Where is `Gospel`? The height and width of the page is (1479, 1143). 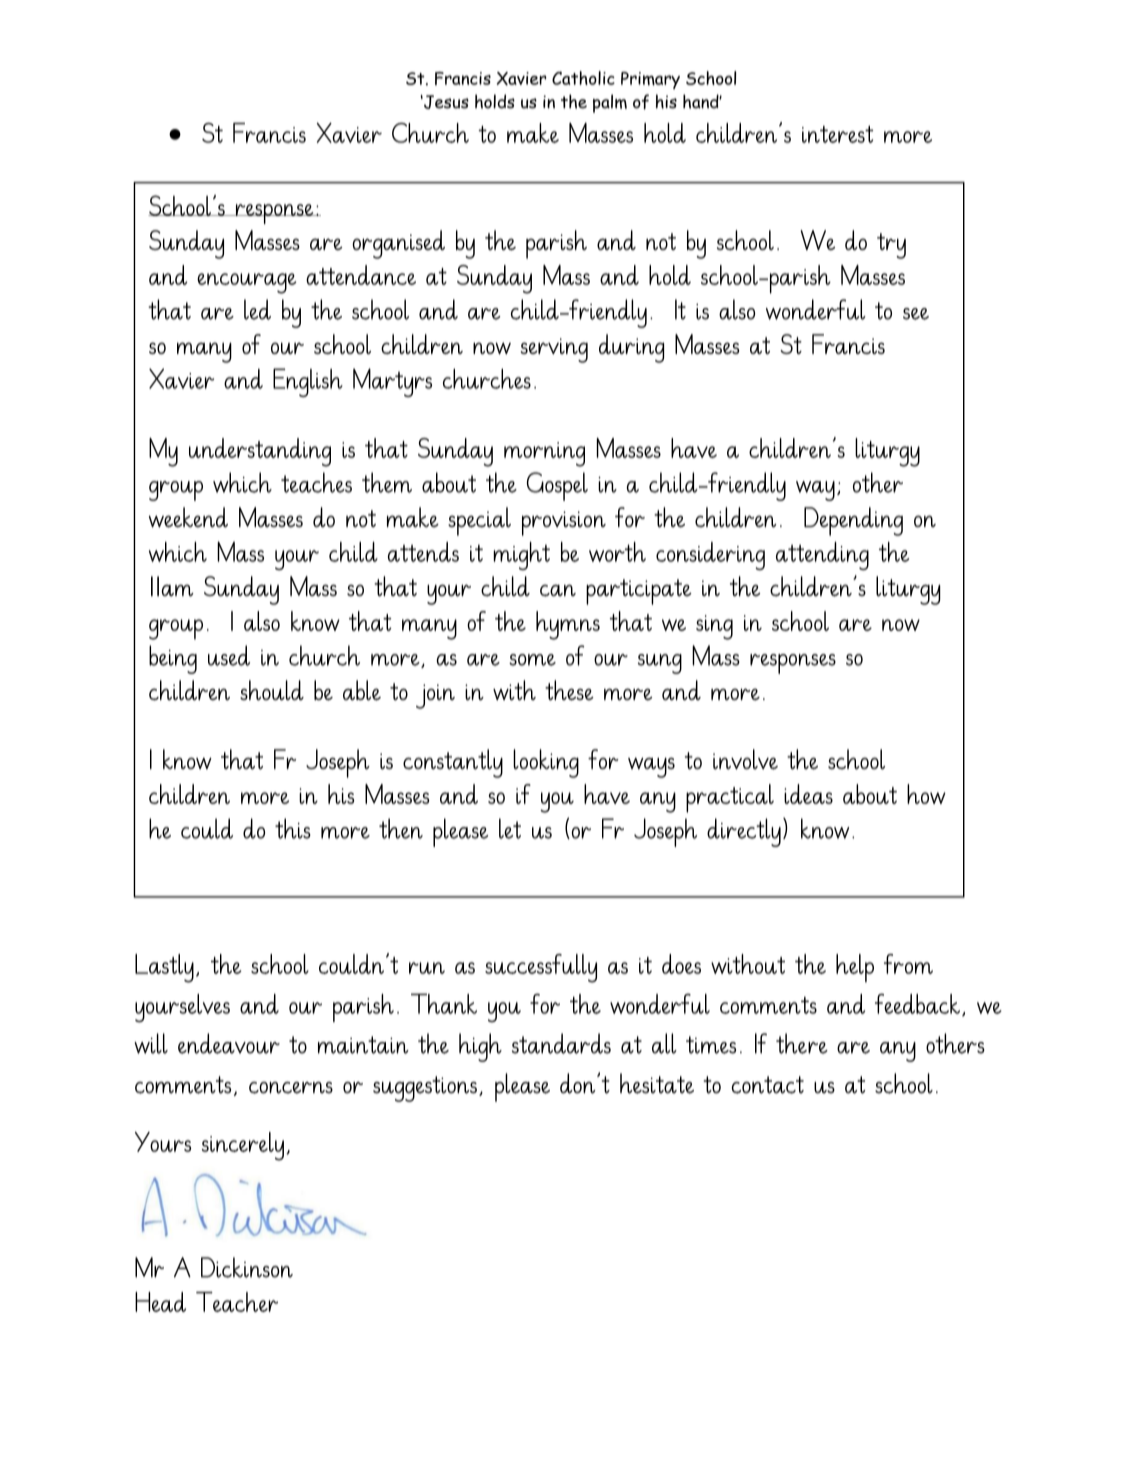 Gospel is located at coordinates (557, 486).
